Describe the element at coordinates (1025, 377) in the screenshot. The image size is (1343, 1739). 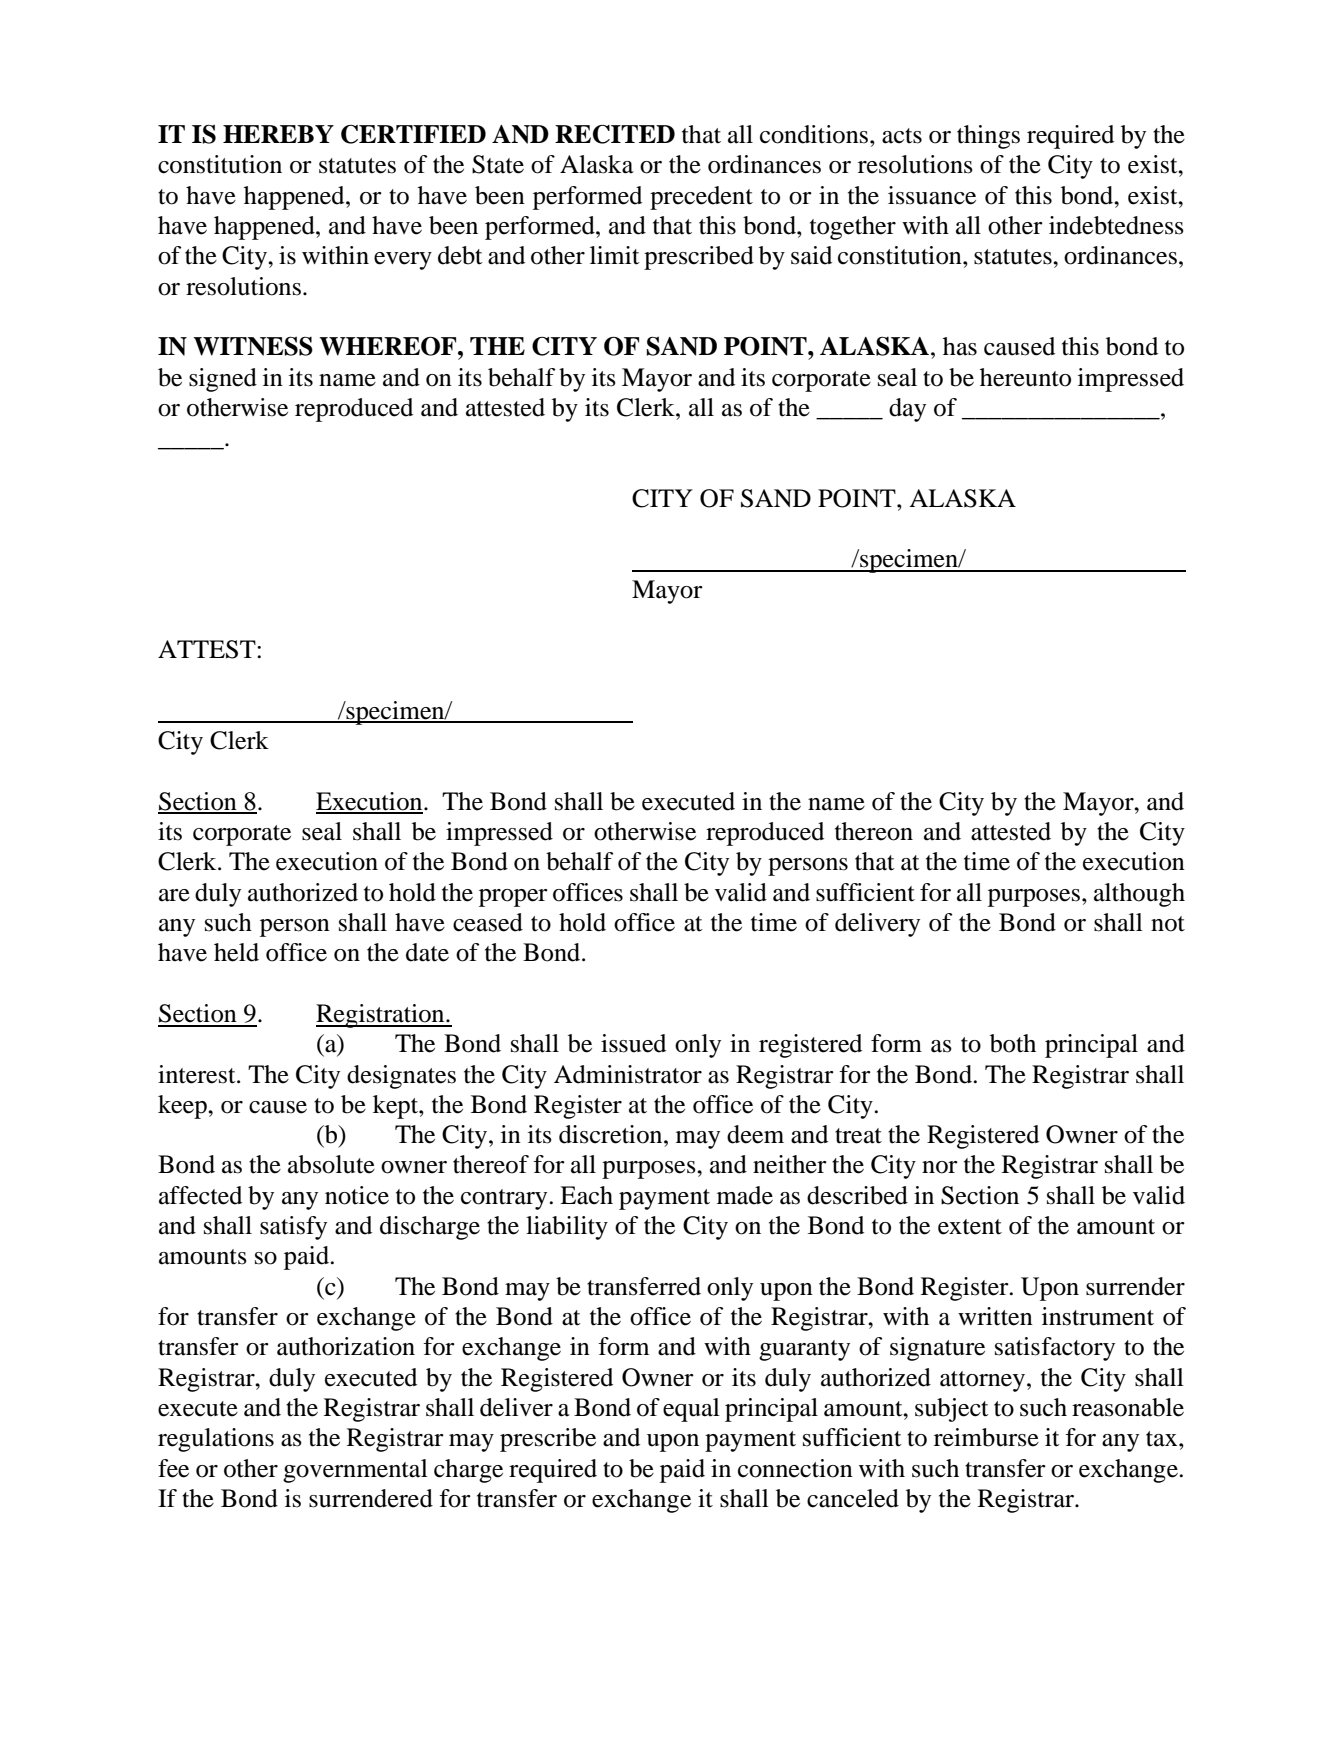
I see `hereunto` at that location.
